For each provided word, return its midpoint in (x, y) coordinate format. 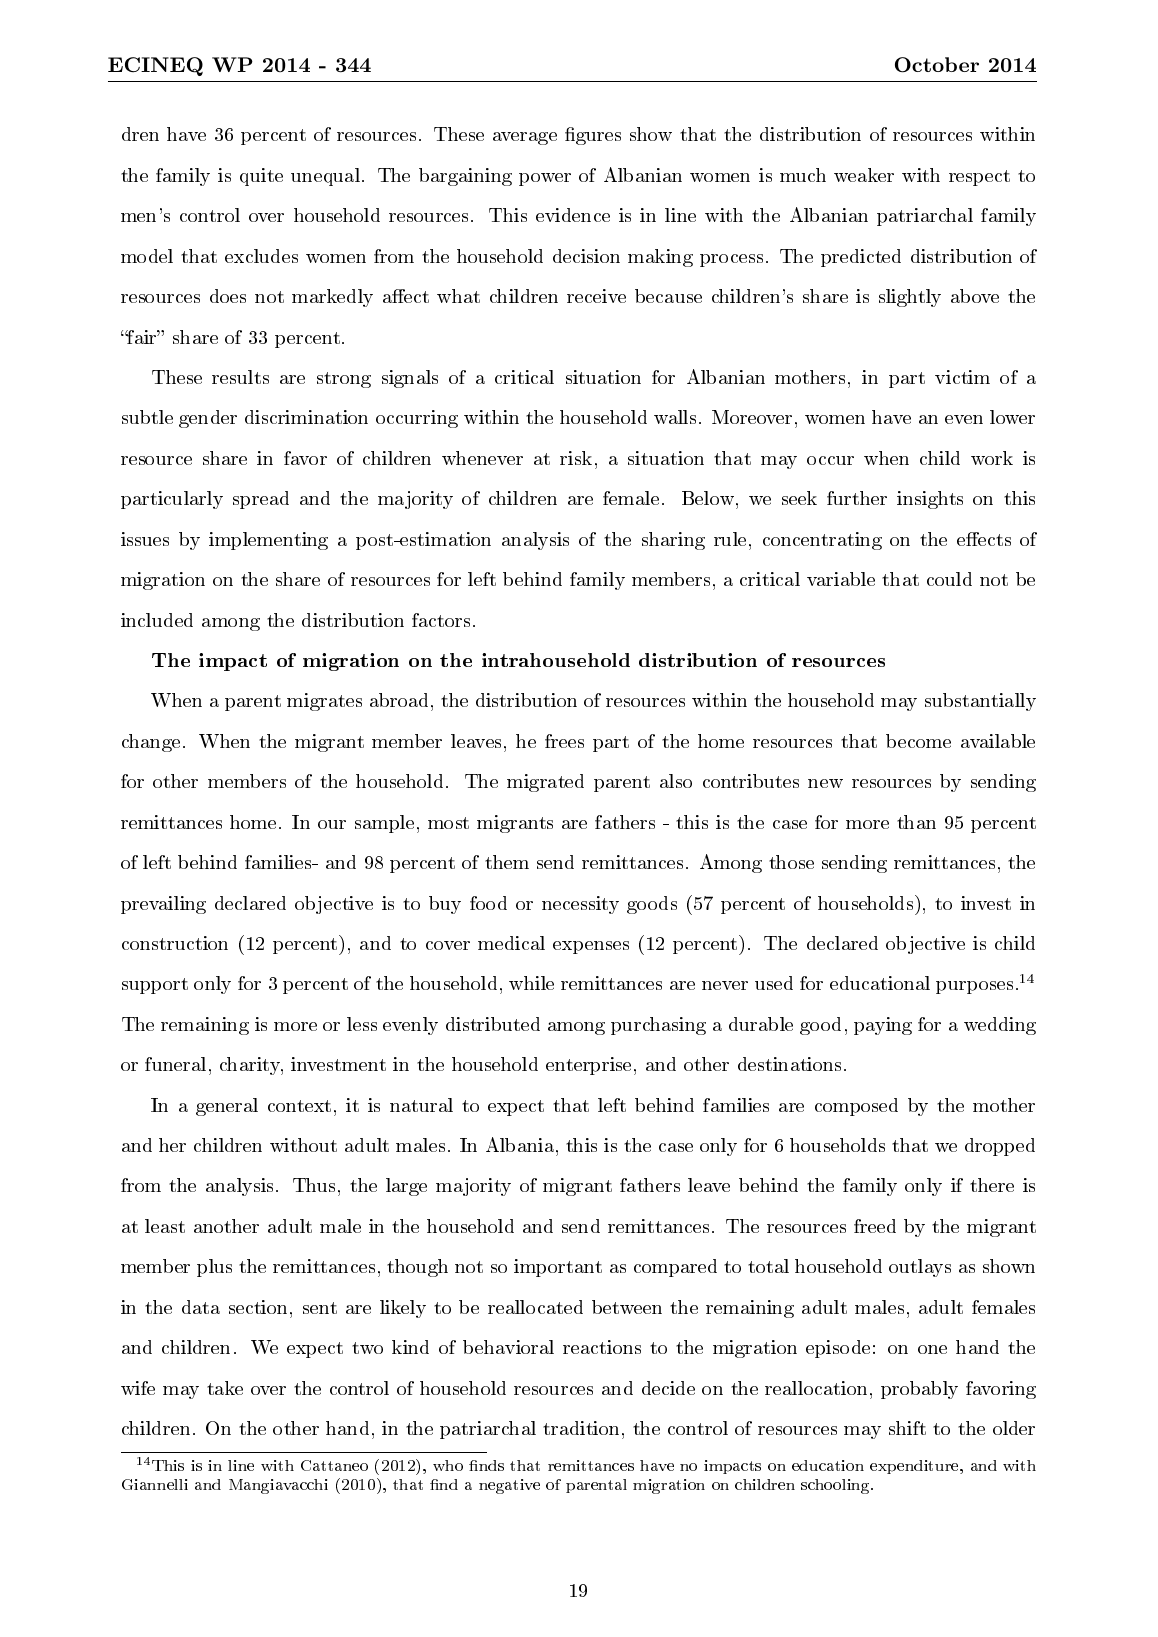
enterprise (590, 1066)
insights (930, 500)
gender (208, 419)
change (151, 743)
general (227, 1107)
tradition (583, 1428)
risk (576, 458)
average (525, 138)
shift (907, 1428)
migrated (545, 783)
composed (856, 1107)
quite (261, 177)
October (937, 65)
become (918, 741)
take (225, 1388)
